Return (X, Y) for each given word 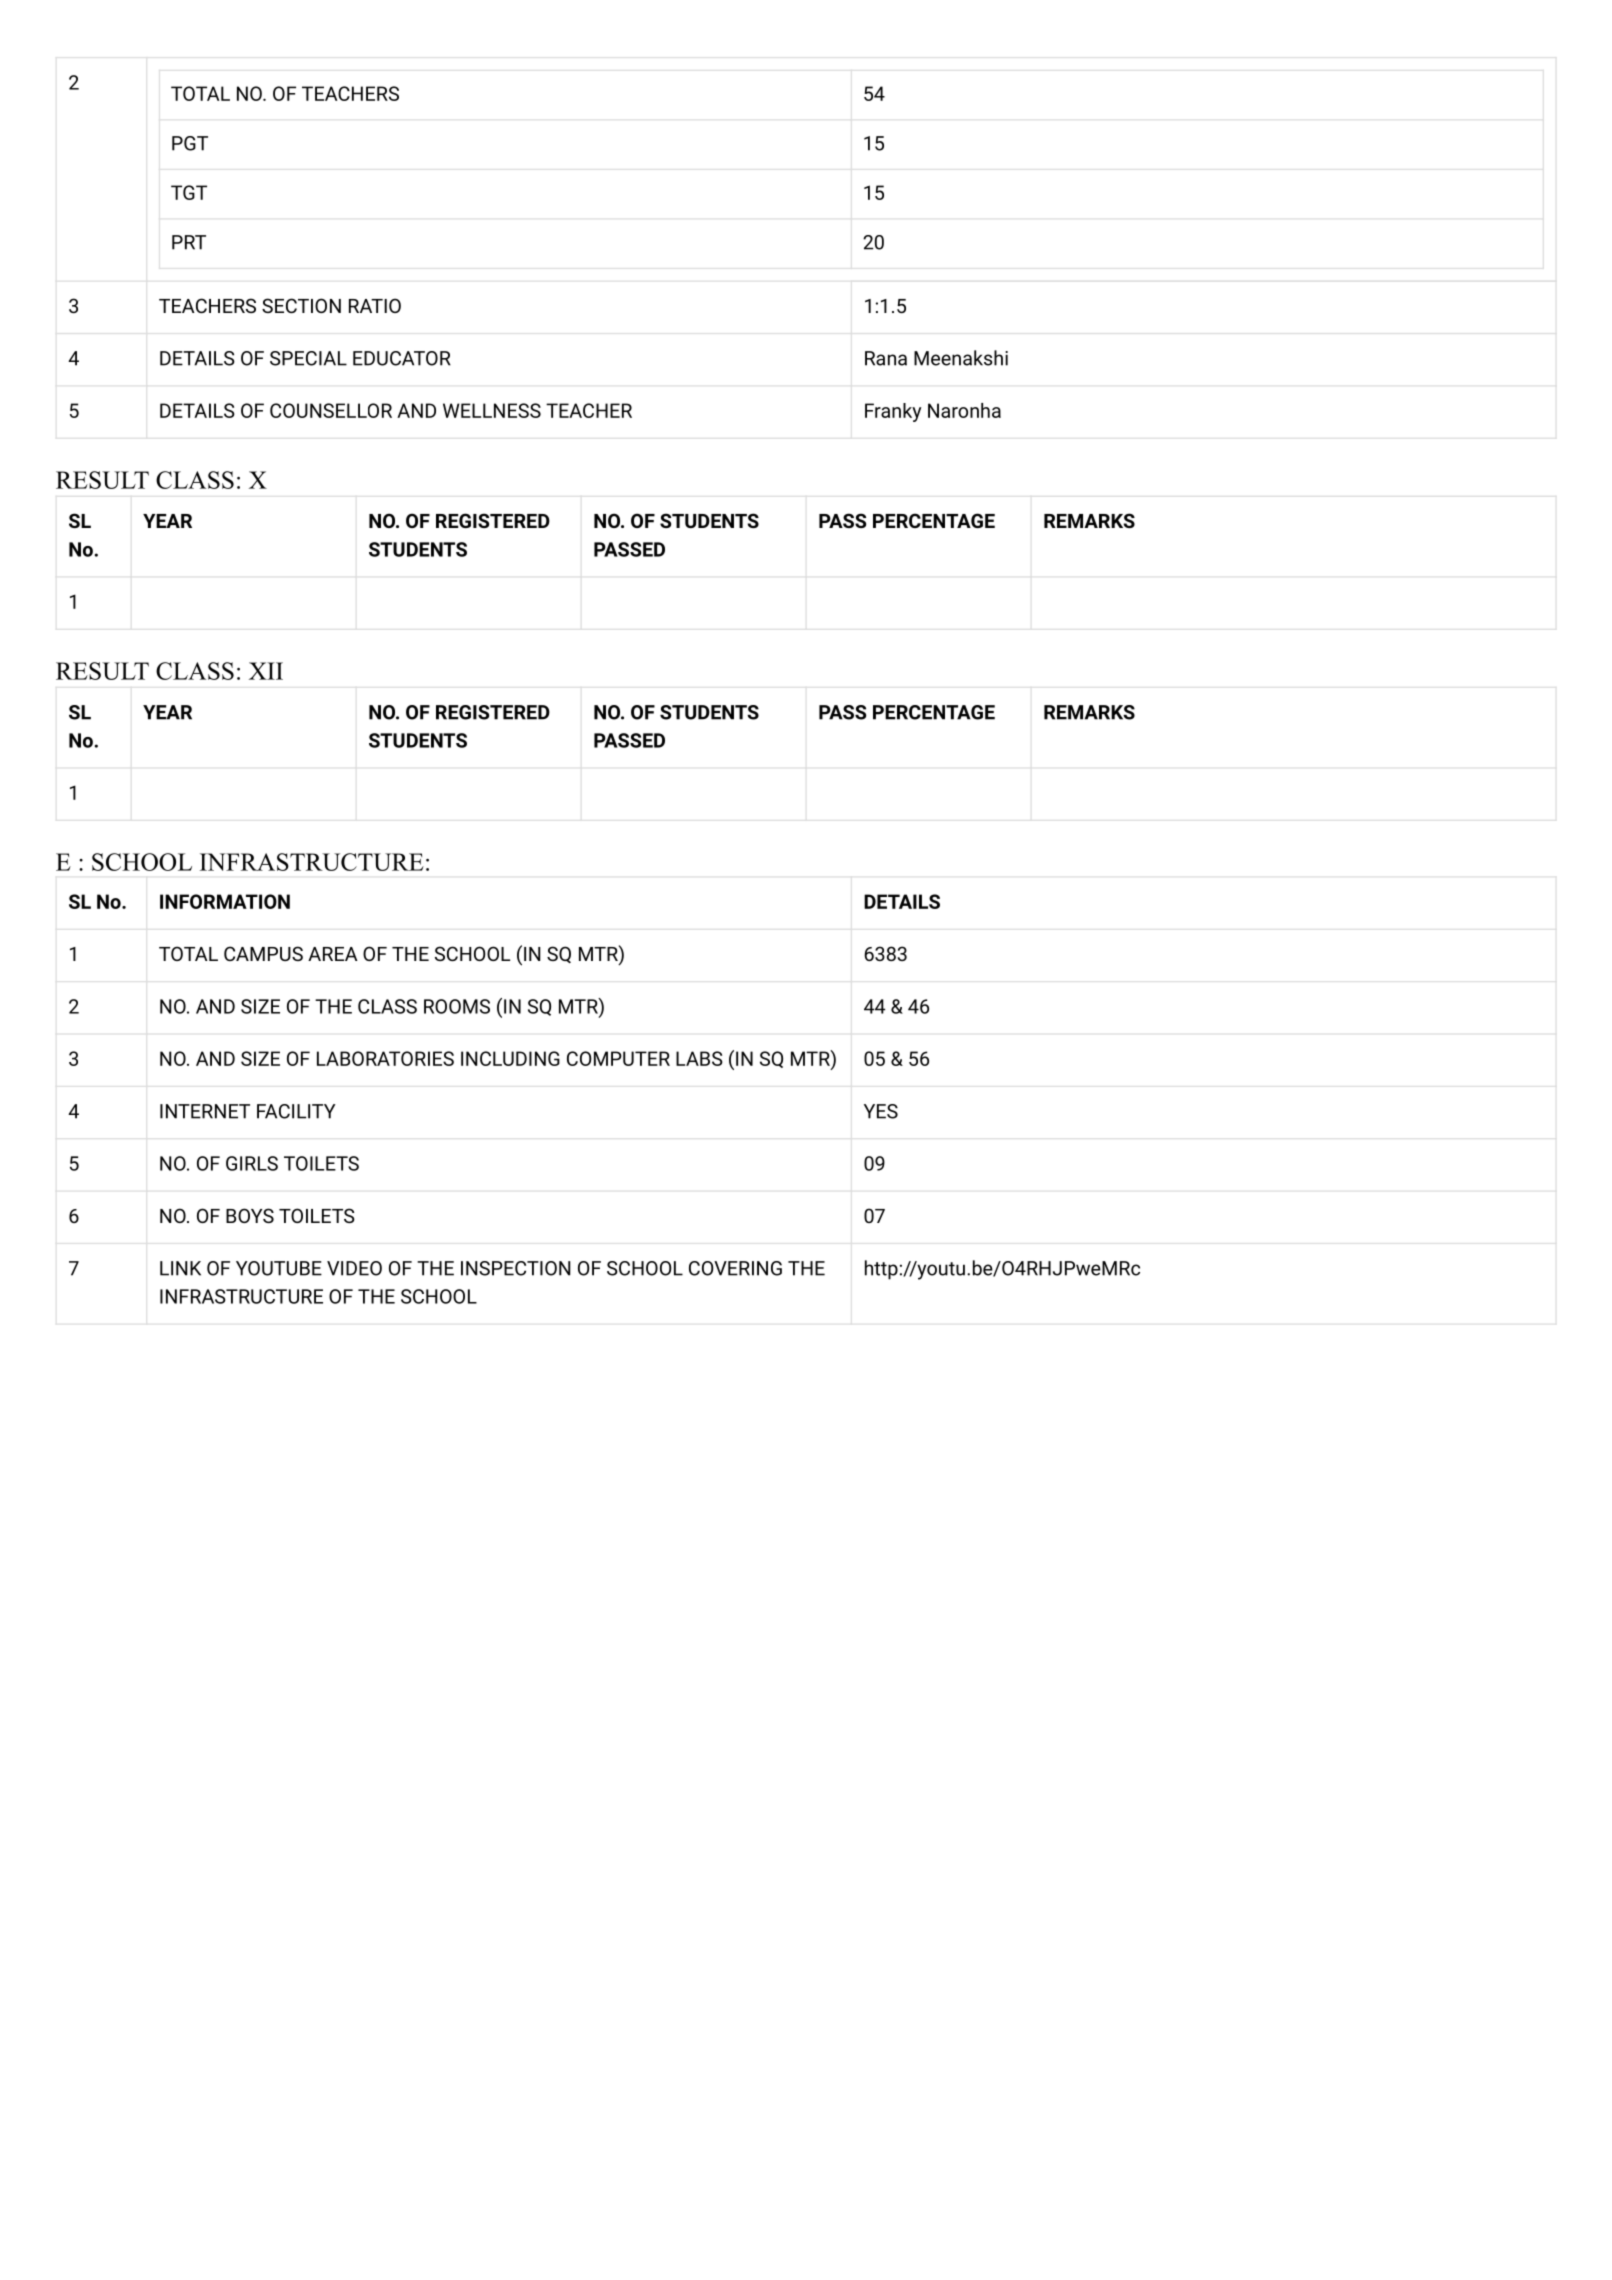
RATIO (375, 305)
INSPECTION (516, 1268)
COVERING (735, 1268)
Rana (886, 358)
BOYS (250, 1215)
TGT (189, 192)
